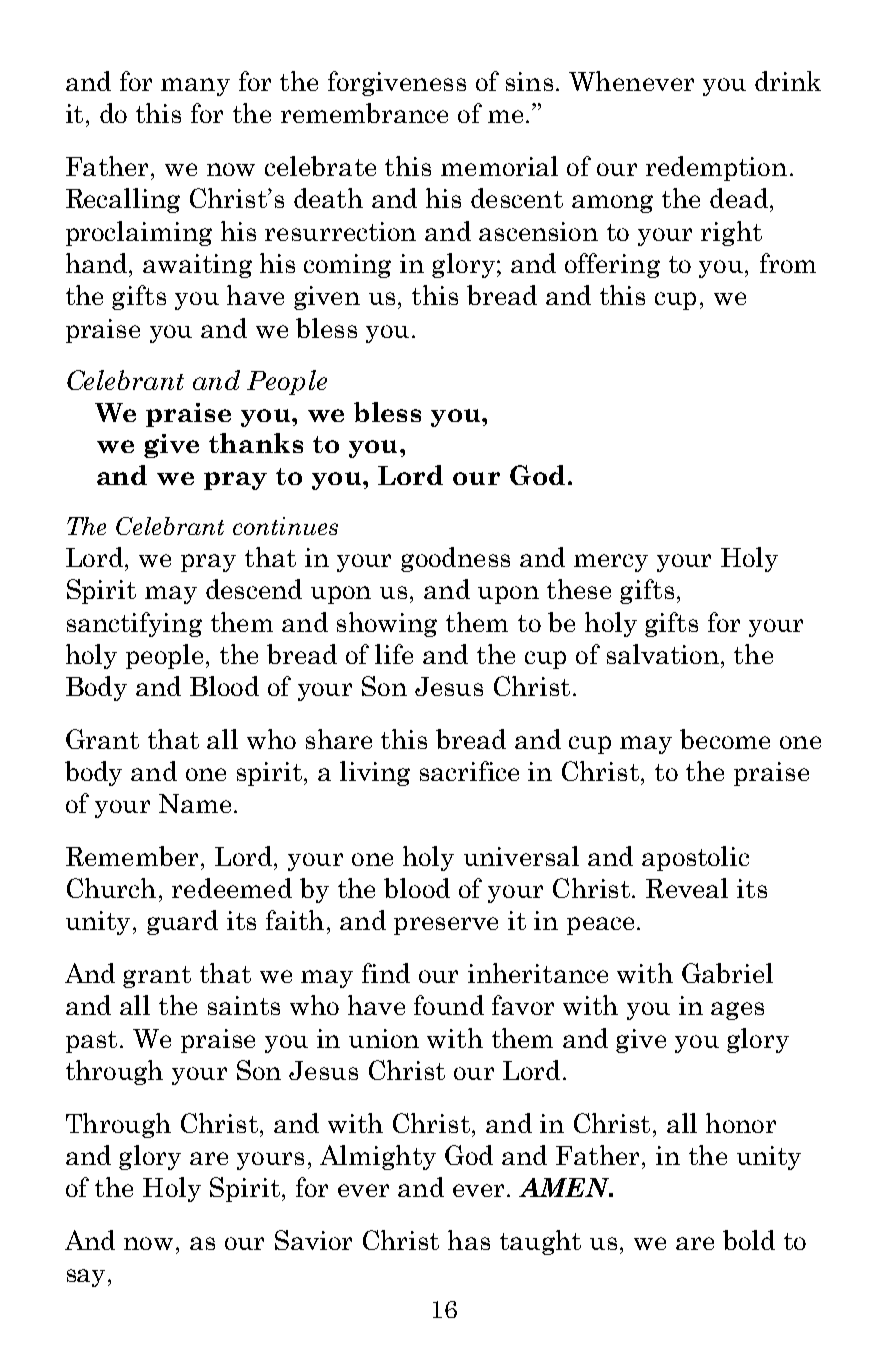 The height and width of the document is (1372, 887). Describe the element at coordinates (716, 168) in the document. I see `redemption` at that location.
